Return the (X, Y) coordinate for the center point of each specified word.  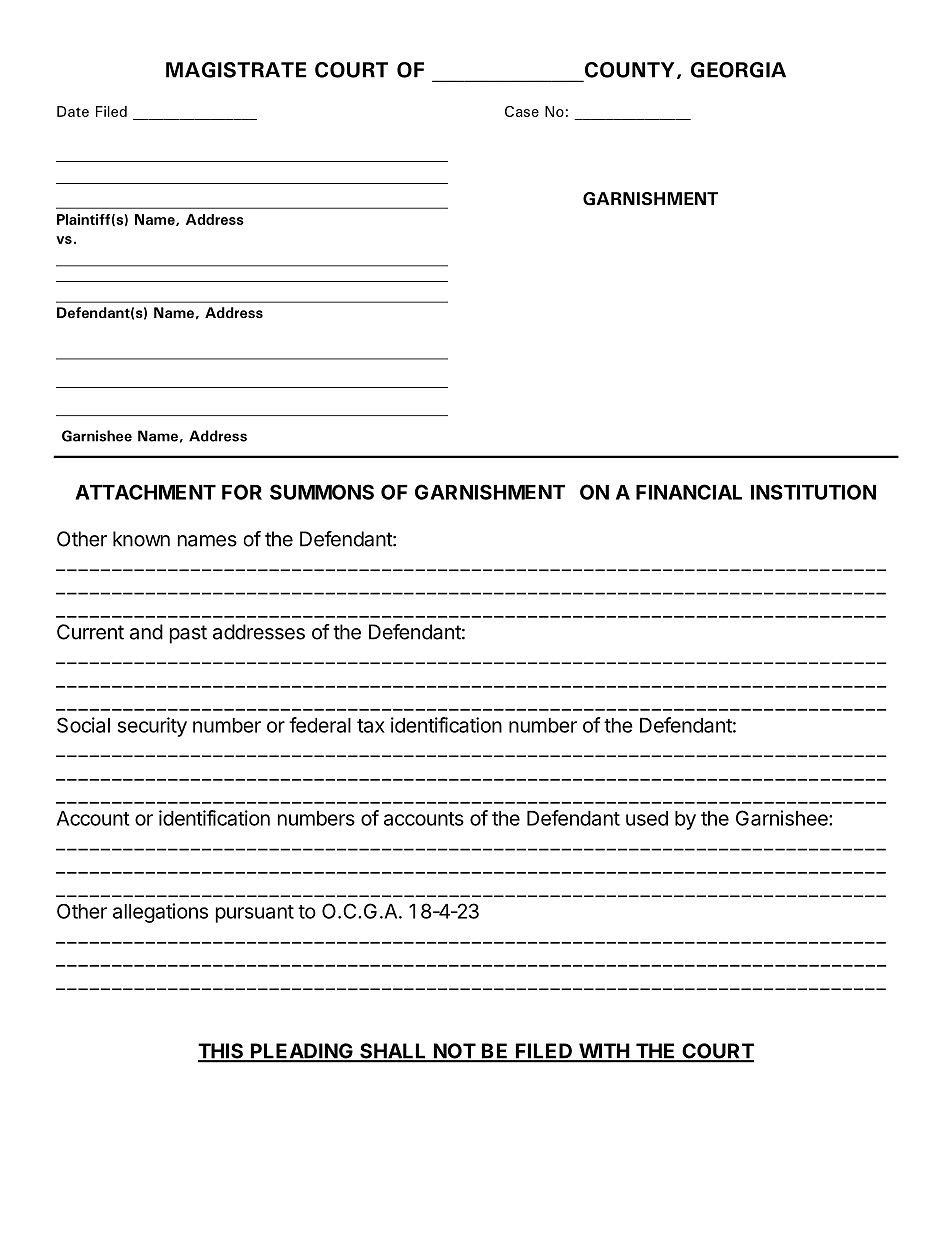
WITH (603, 1052)
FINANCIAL (689, 492)
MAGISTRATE (236, 70)
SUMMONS (322, 492)
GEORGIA (738, 70)
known (141, 539)
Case (522, 111)
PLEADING (301, 1052)
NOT (454, 1052)
